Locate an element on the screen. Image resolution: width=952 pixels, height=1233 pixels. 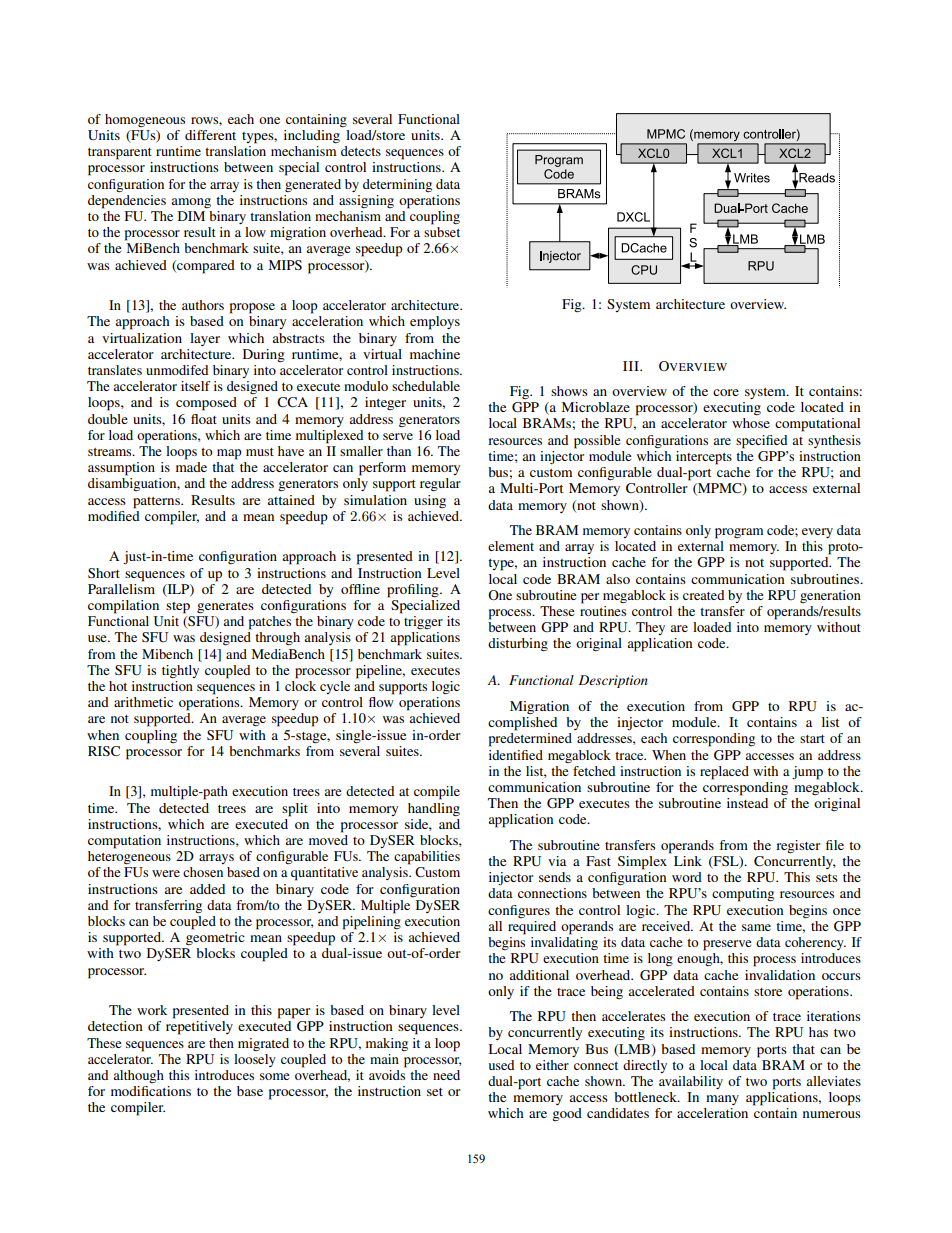
different is located at coordinates (210, 135).
